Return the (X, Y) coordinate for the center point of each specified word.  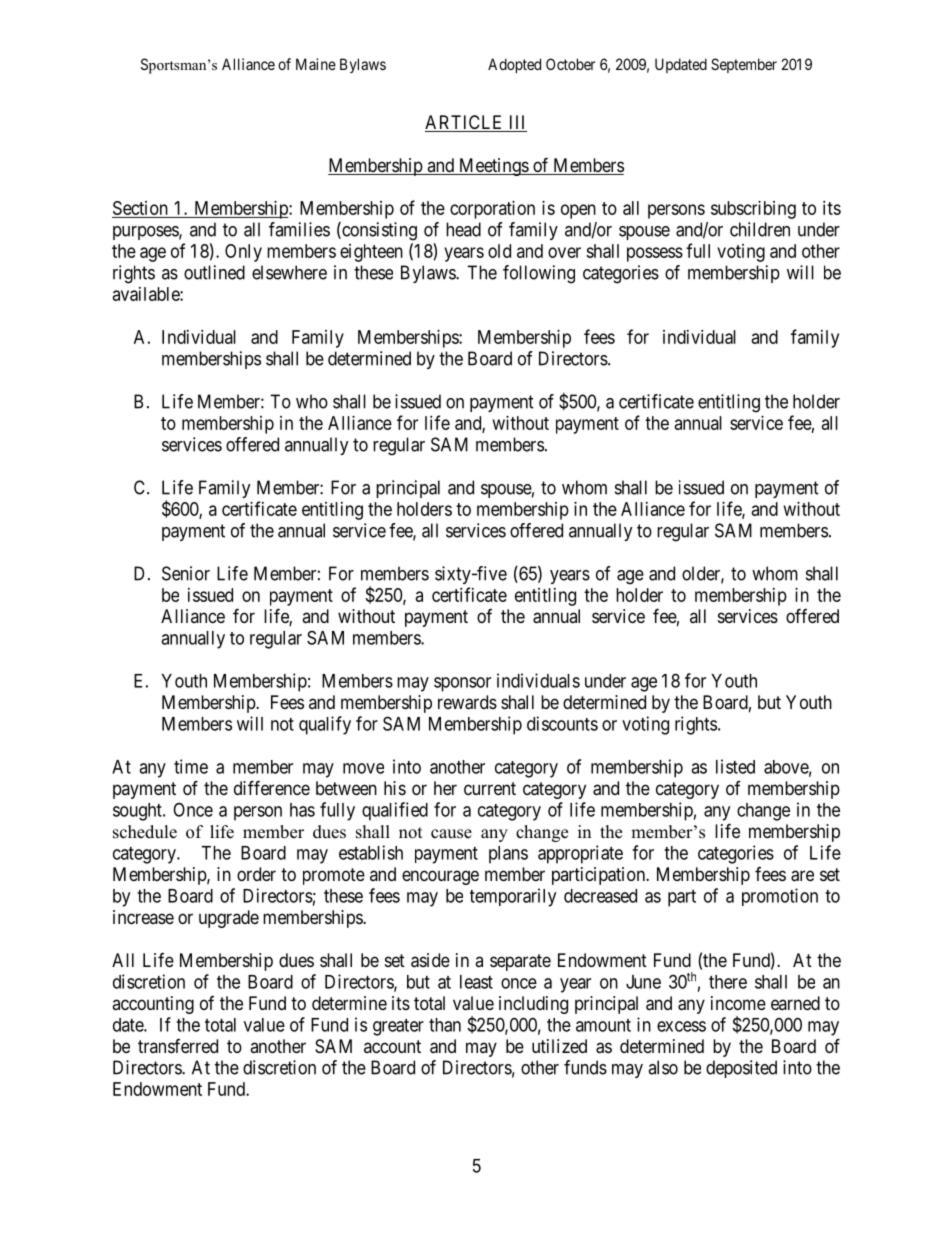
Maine (316, 64)
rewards (467, 702)
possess (655, 254)
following (539, 274)
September (744, 65)
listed (735, 766)
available (147, 294)
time (191, 766)
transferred (178, 1046)
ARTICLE (465, 123)
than (445, 1025)
